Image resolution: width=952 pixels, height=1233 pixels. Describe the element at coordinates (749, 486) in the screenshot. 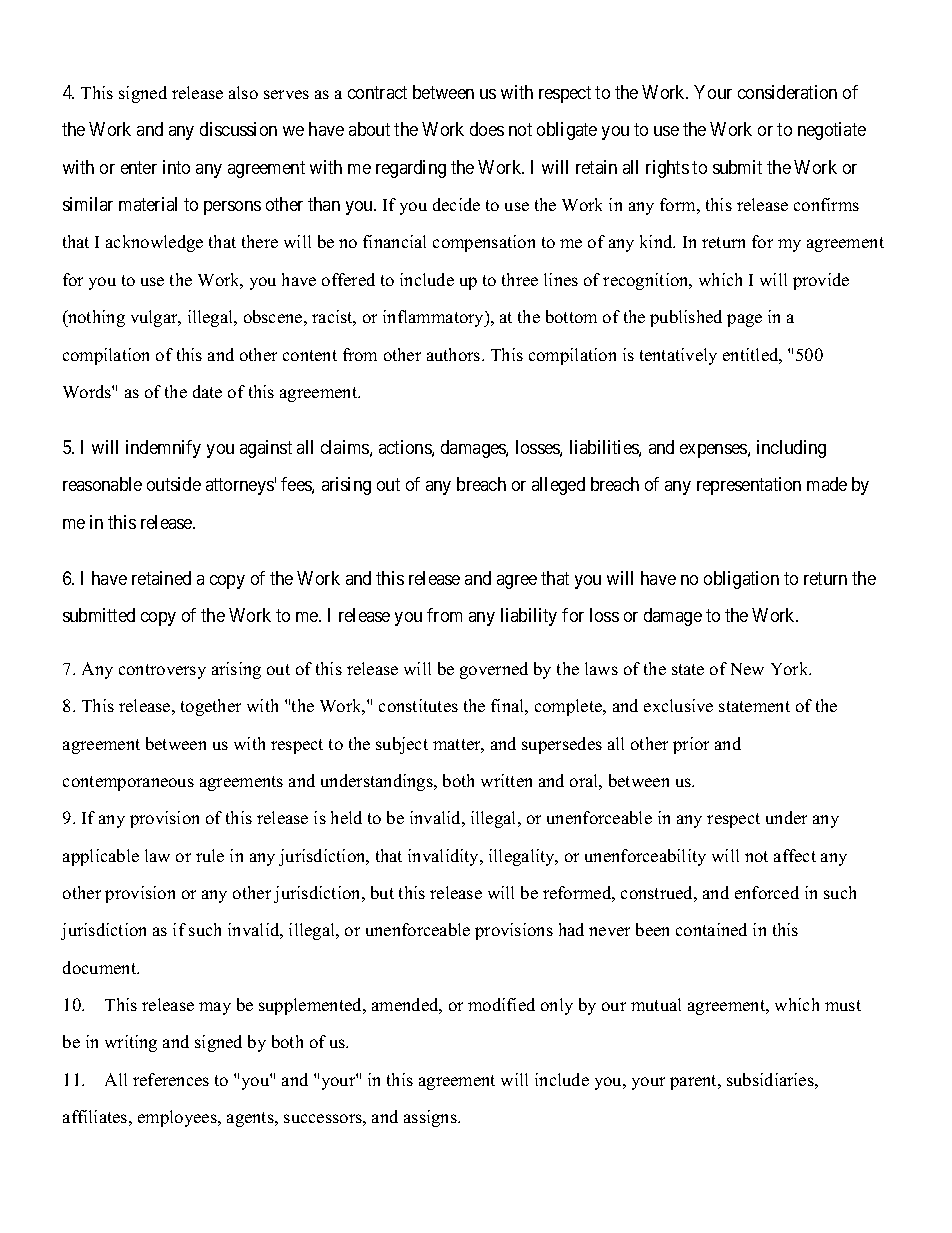

I see `representation` at that location.
